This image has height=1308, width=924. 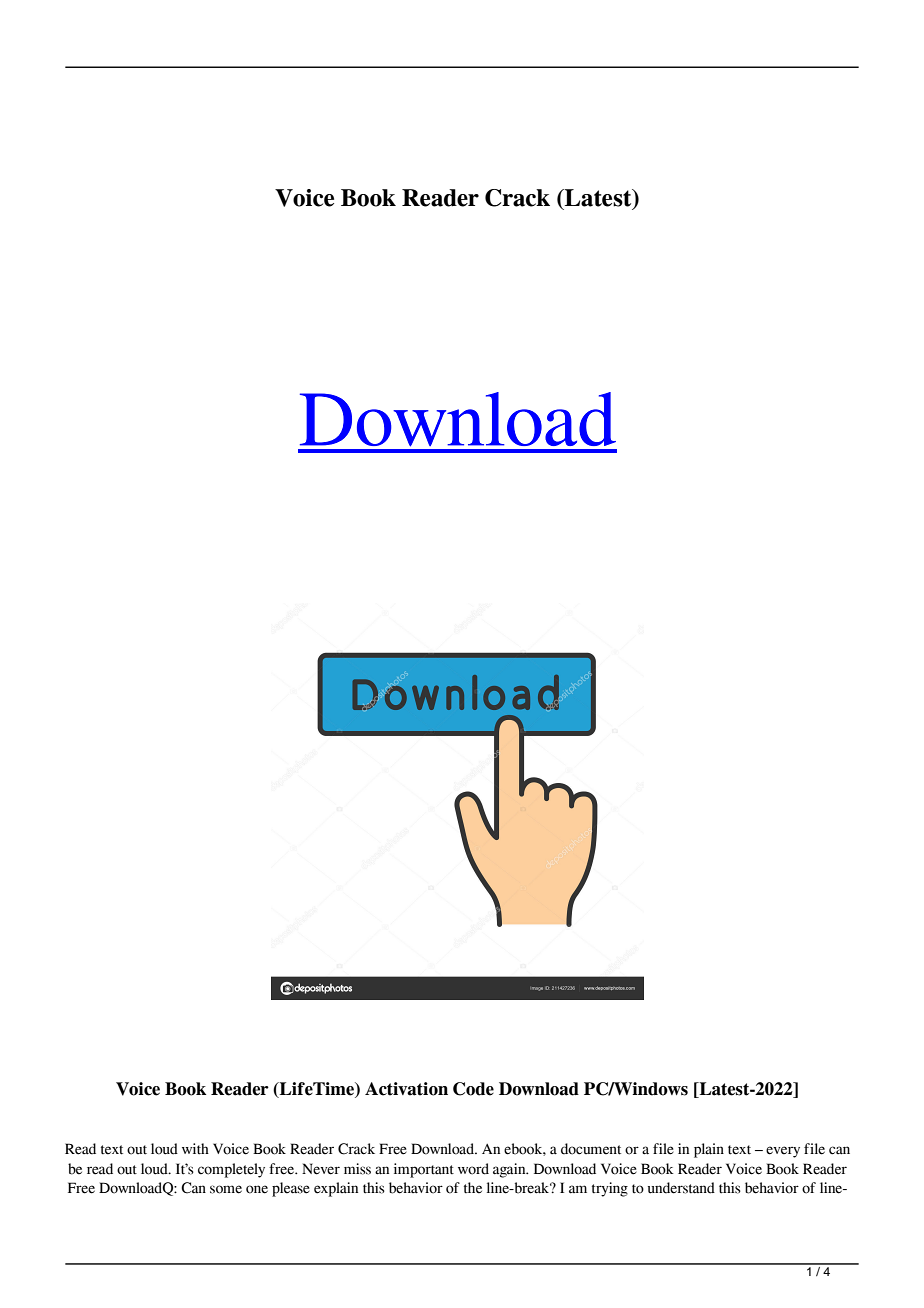 I want to click on Code, so click(x=473, y=1089).
